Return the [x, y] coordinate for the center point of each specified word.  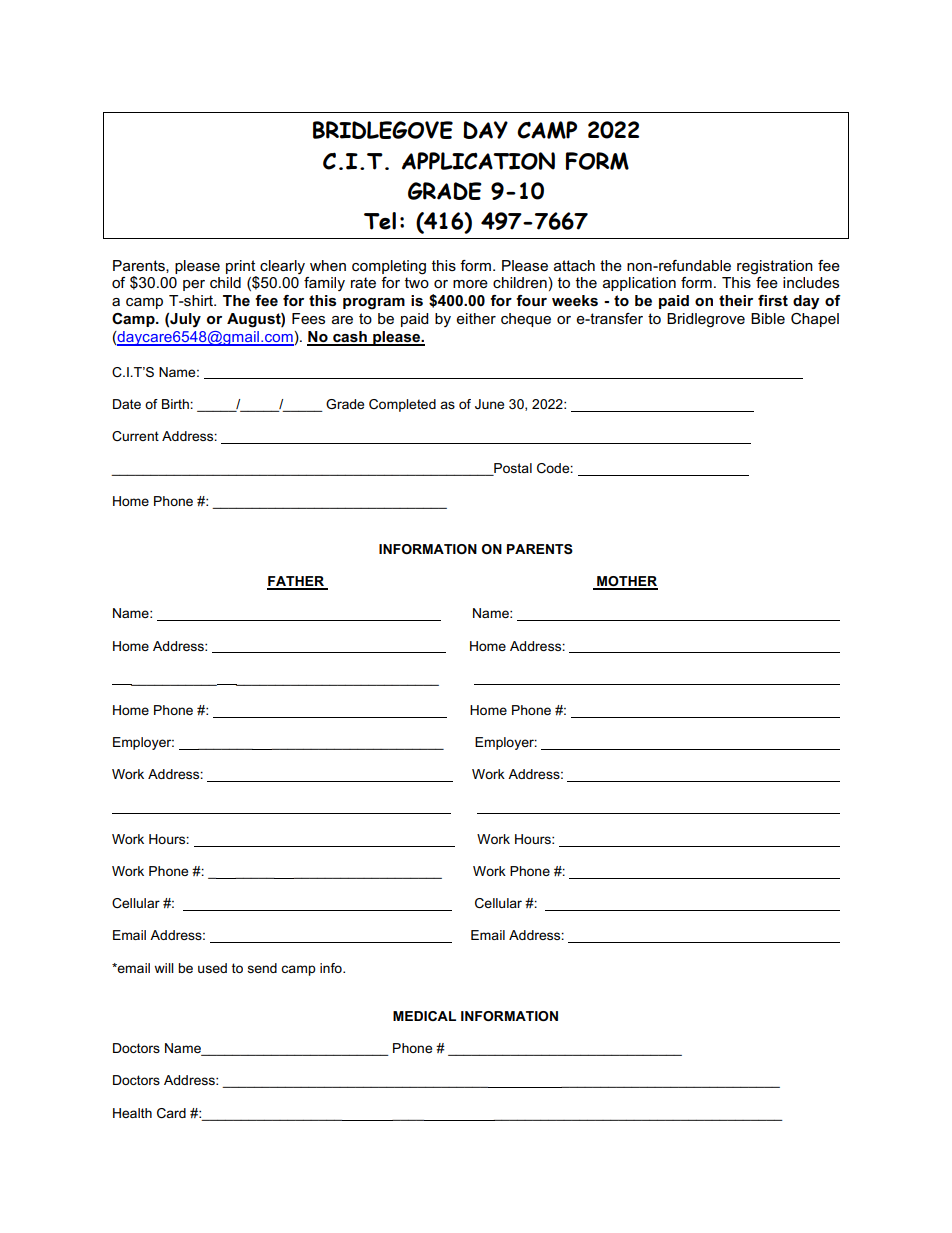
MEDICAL [424, 1016]
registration [775, 267]
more [470, 284]
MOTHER [626, 582]
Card [171, 1113]
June [489, 404]
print [240, 267]
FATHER [297, 582]
